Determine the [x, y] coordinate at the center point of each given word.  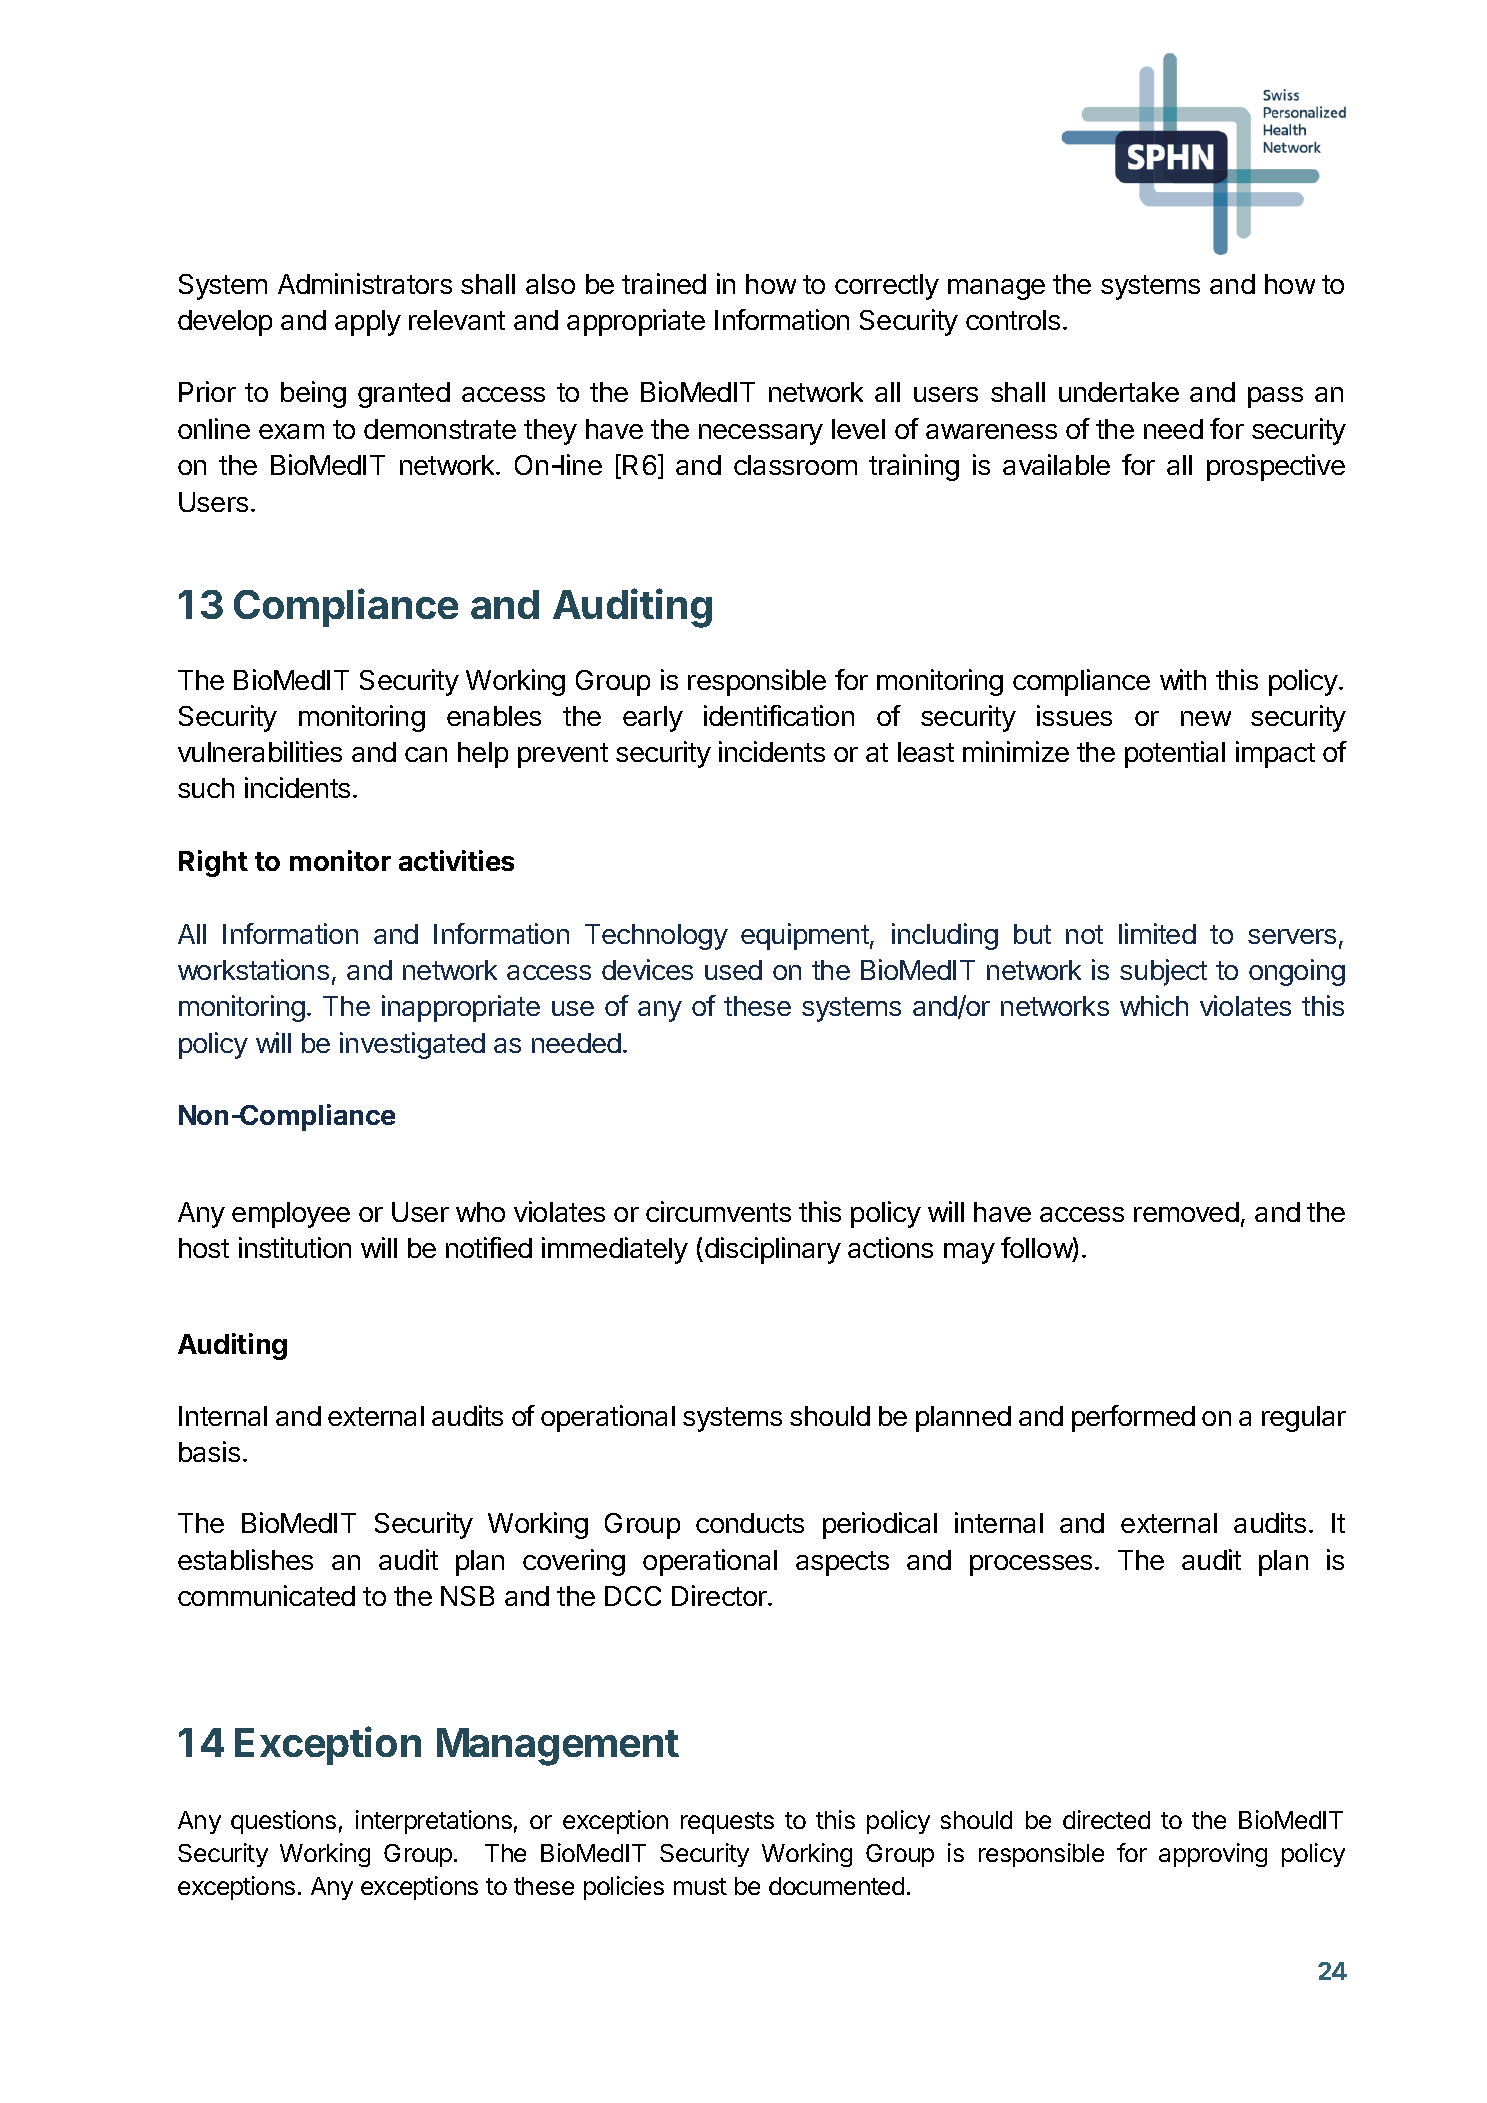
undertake [1119, 392]
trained [664, 283]
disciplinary [773, 1250]
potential [1175, 754]
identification [779, 715]
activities [456, 860]
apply [368, 323]
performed [1133, 1418]
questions [283, 1822]
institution [295, 1247]
